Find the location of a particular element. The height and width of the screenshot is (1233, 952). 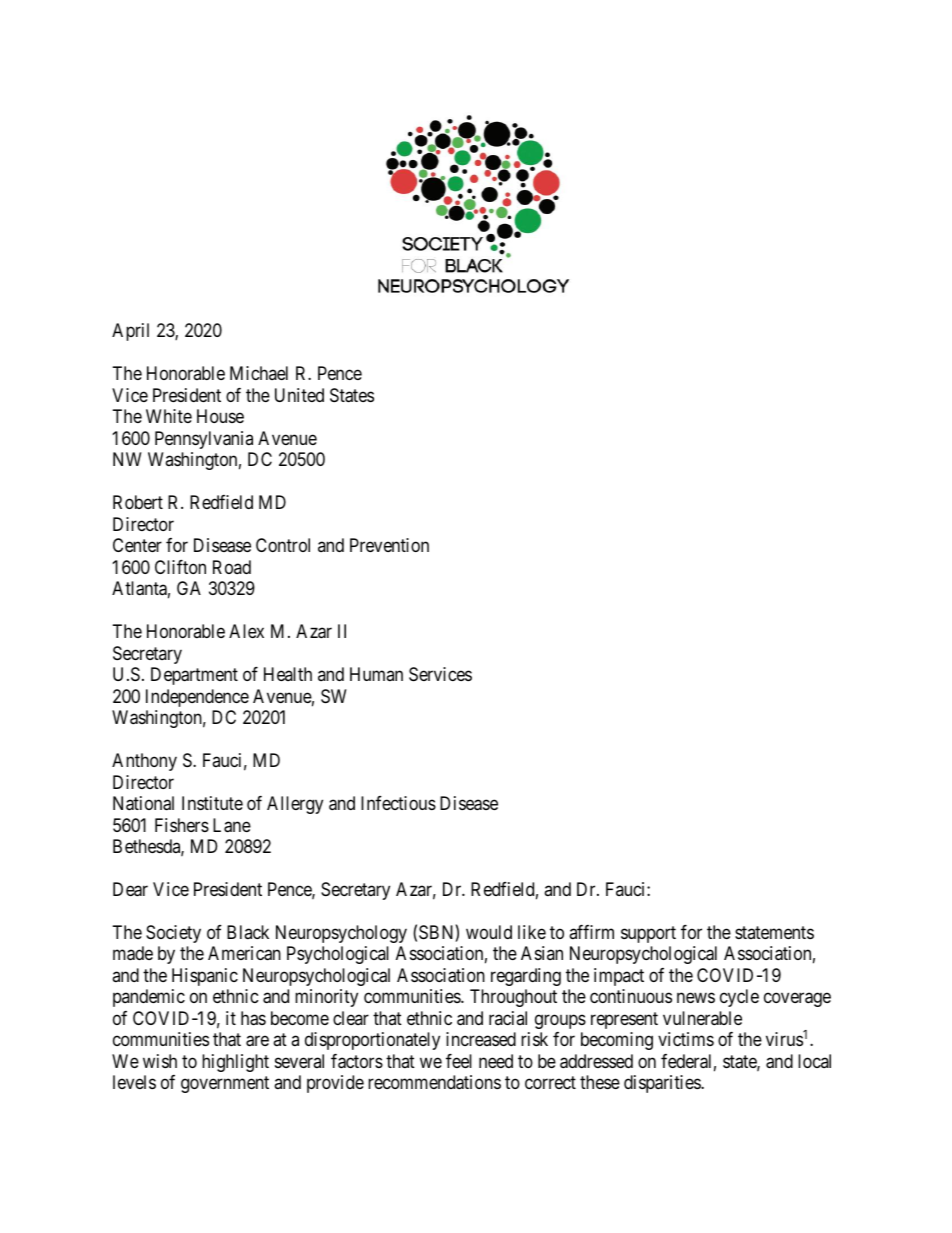

Infectious is located at coordinates (398, 803).
